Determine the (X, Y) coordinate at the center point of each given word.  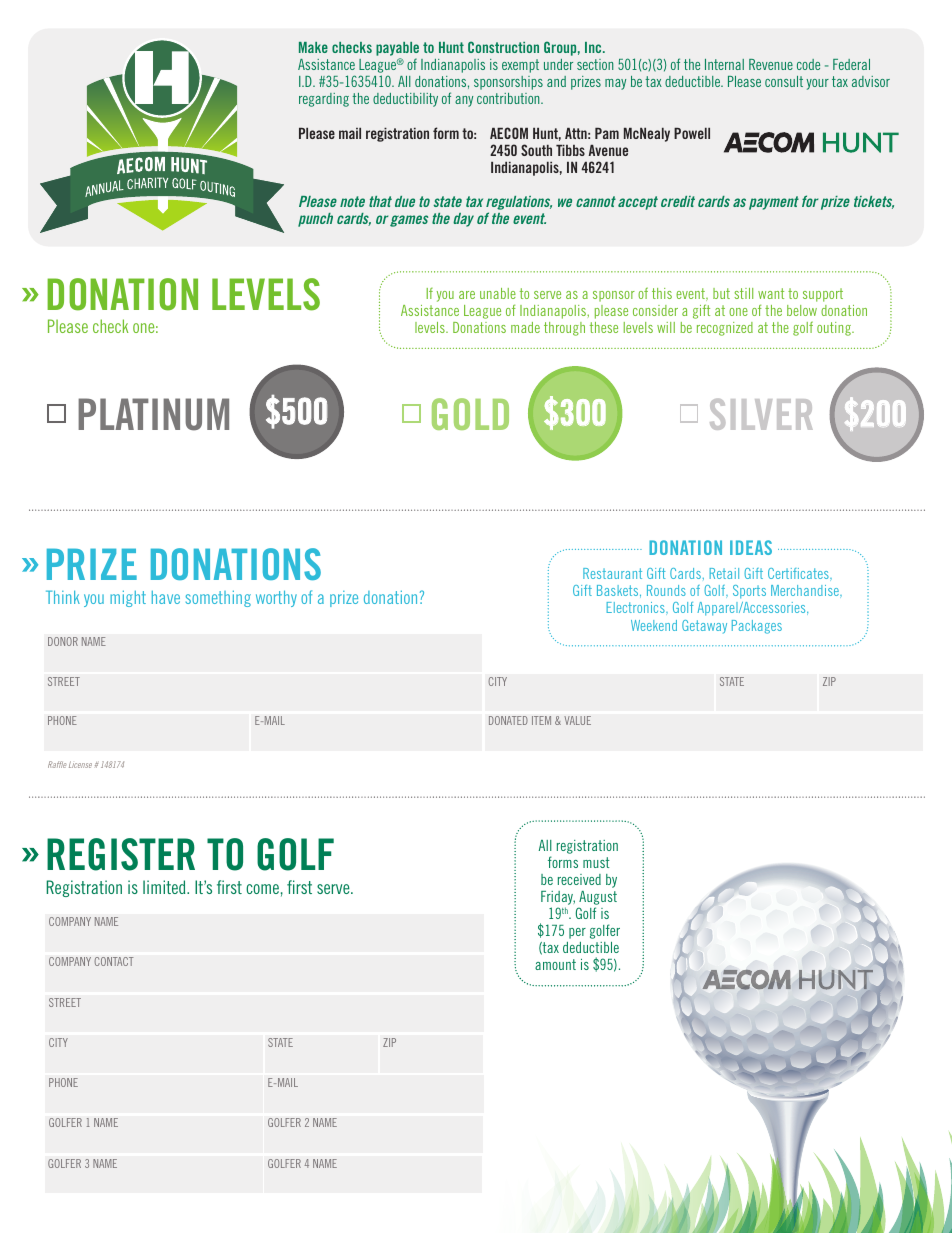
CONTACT (114, 961)
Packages (757, 627)
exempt (520, 66)
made (525, 327)
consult (784, 81)
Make (313, 47)
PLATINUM (153, 414)
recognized (725, 329)
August (597, 899)
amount (555, 964)
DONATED (508, 720)
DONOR (63, 641)
